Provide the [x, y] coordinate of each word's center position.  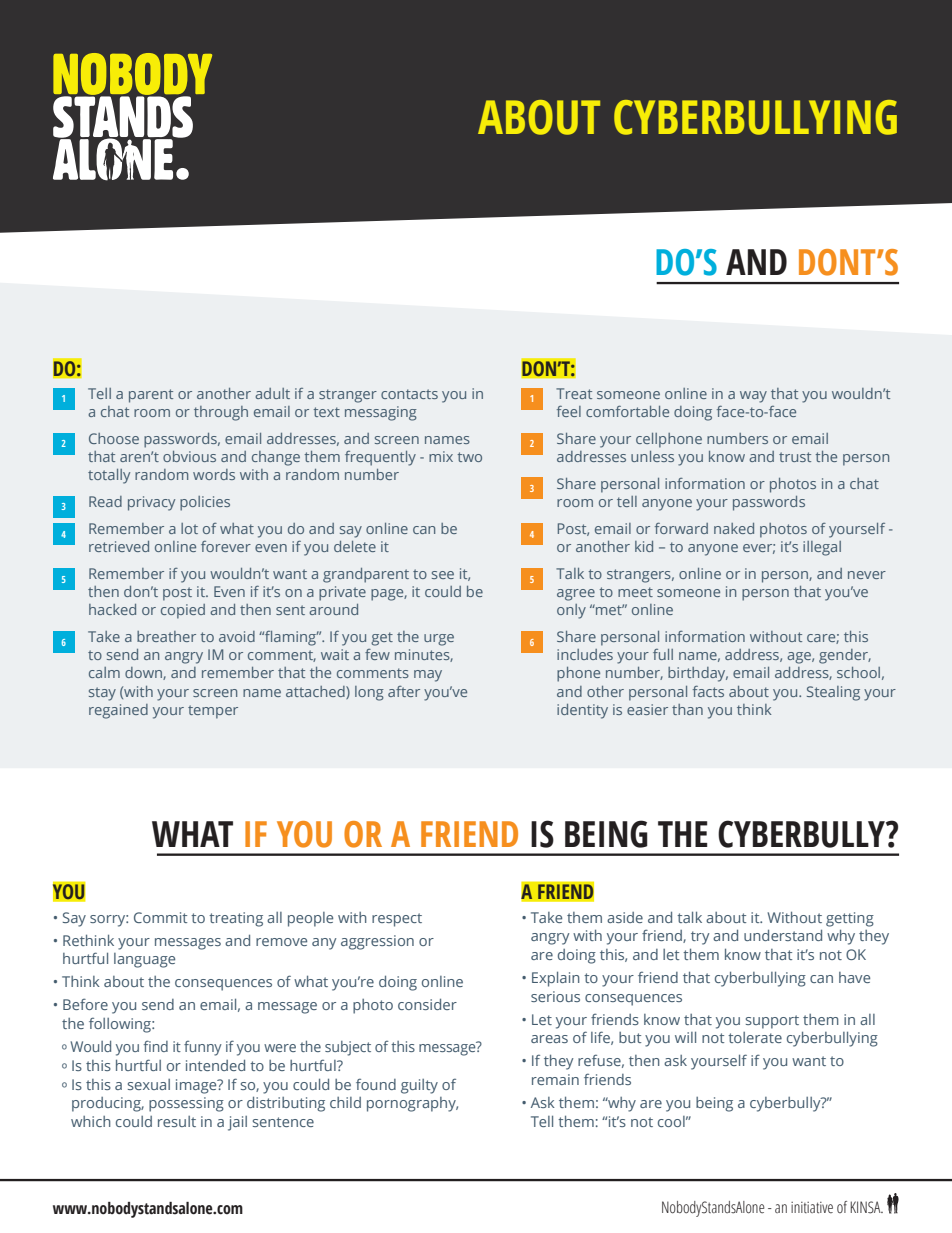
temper [213, 712]
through [221, 413]
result [177, 1121]
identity [582, 711]
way [753, 397]
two [470, 457]
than [687, 709]
